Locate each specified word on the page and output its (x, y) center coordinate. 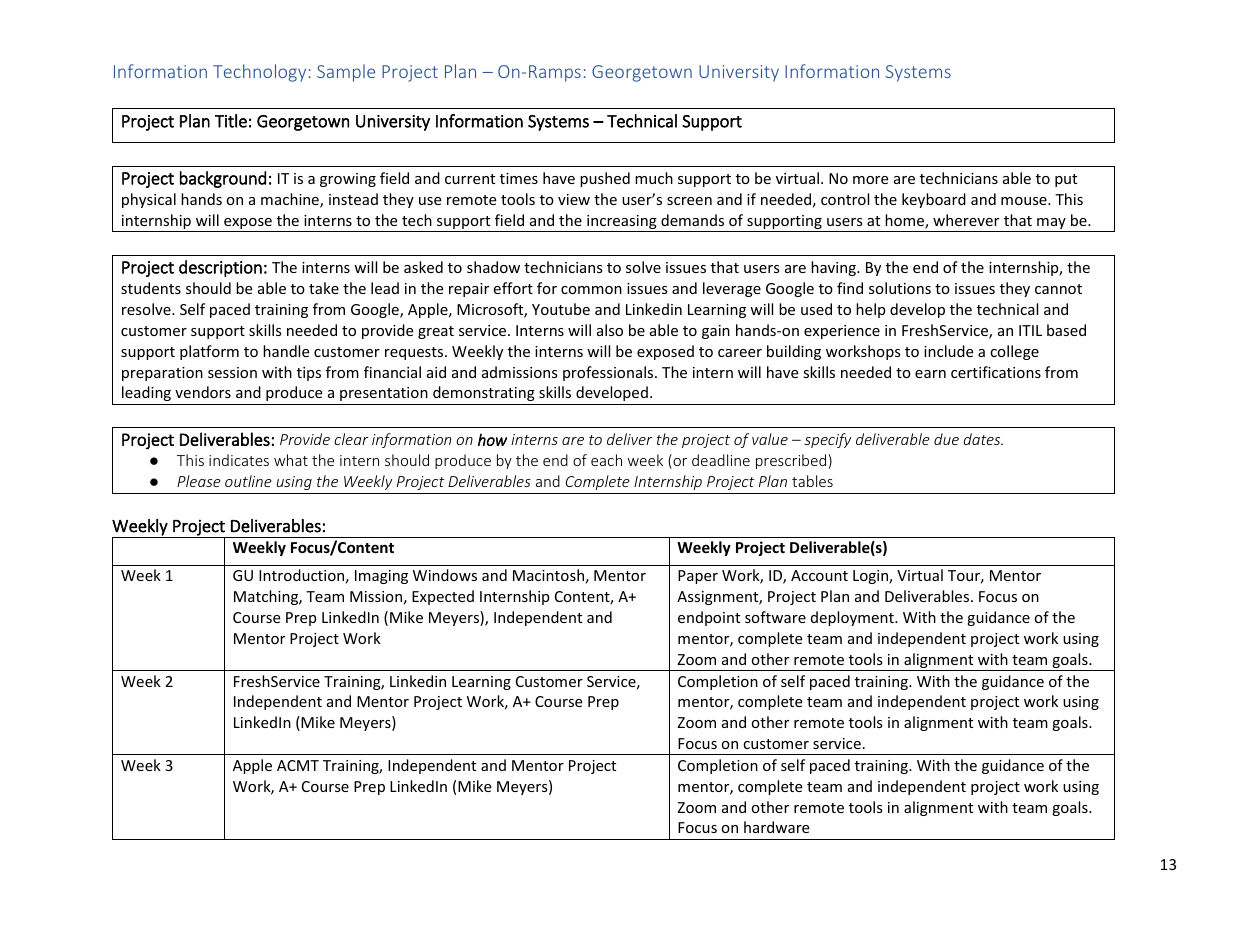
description (220, 268)
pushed (605, 179)
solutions (900, 288)
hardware (776, 827)
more (870, 180)
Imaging (381, 577)
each (606, 460)
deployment (853, 618)
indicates (239, 460)
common (591, 290)
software (775, 617)
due (946, 439)
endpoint (709, 618)
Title (231, 121)
